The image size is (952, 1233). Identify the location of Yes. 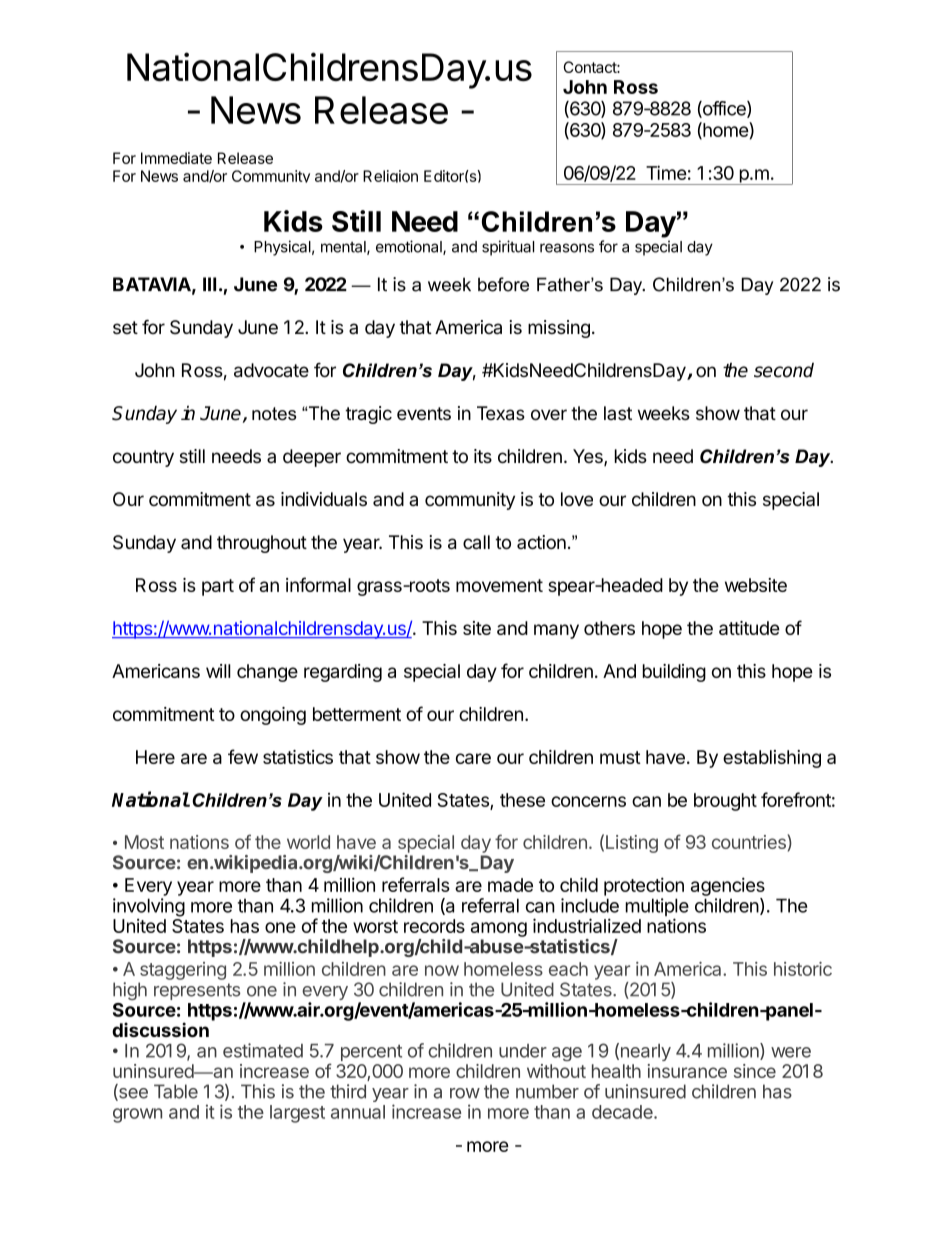
(589, 457).
